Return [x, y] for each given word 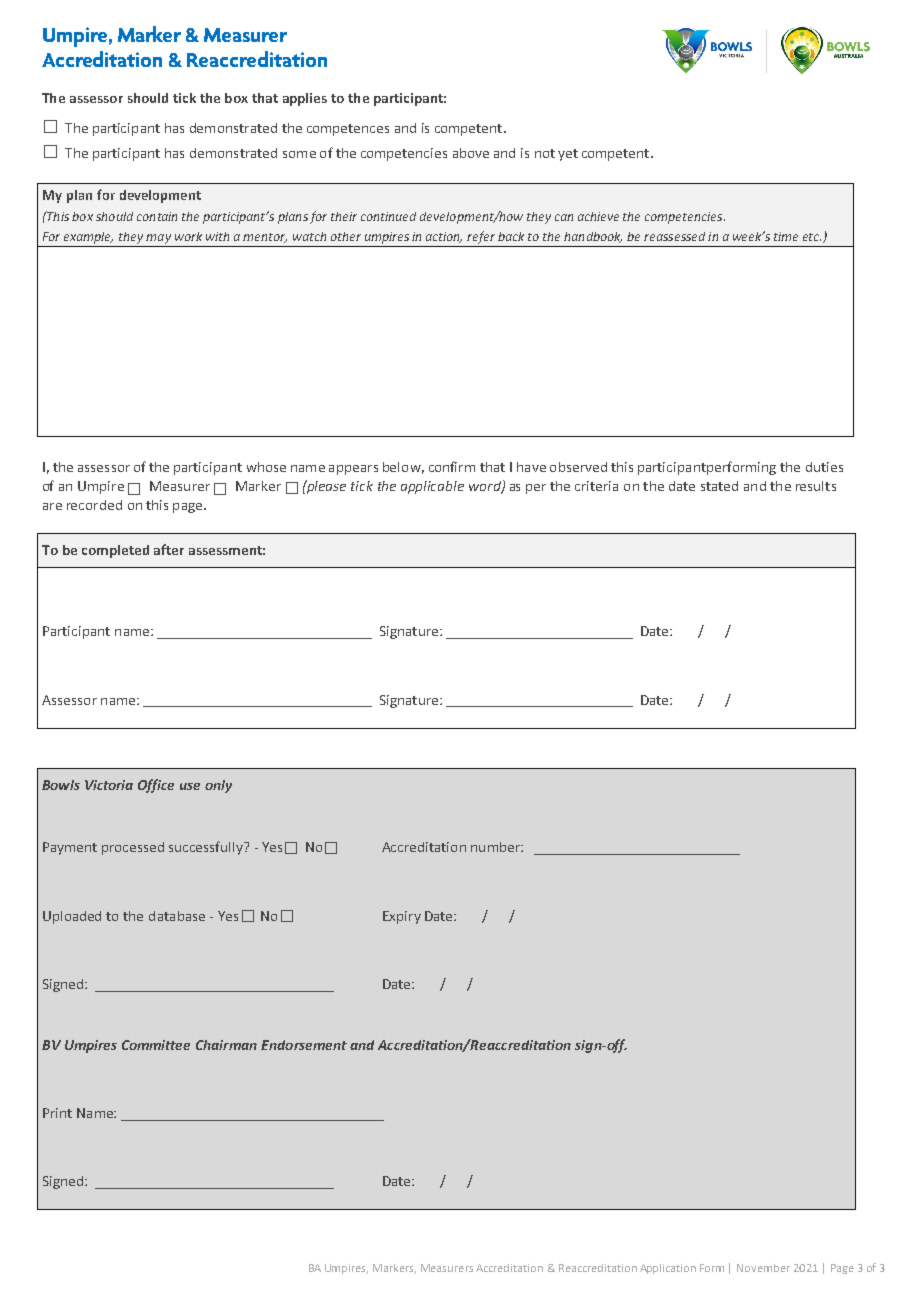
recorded [94, 505]
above [471, 153]
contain [157, 216]
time [786, 236]
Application [668, 1269]
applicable [432, 487]
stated [719, 486]
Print [57, 1113]
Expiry [402, 917]
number [496, 847]
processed [133, 848]
